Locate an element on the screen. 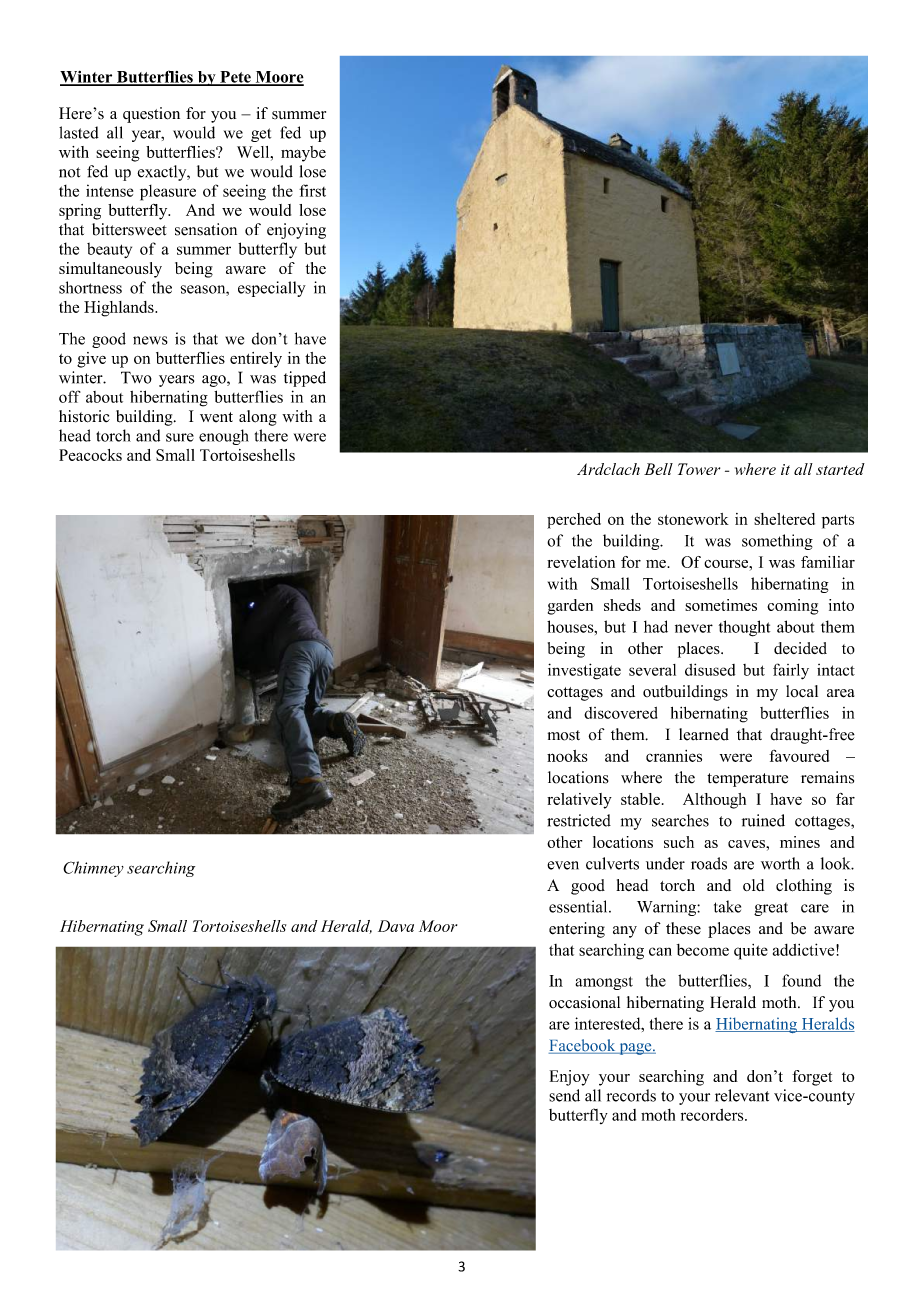 The image size is (924, 1308). garden is located at coordinates (570, 607).
